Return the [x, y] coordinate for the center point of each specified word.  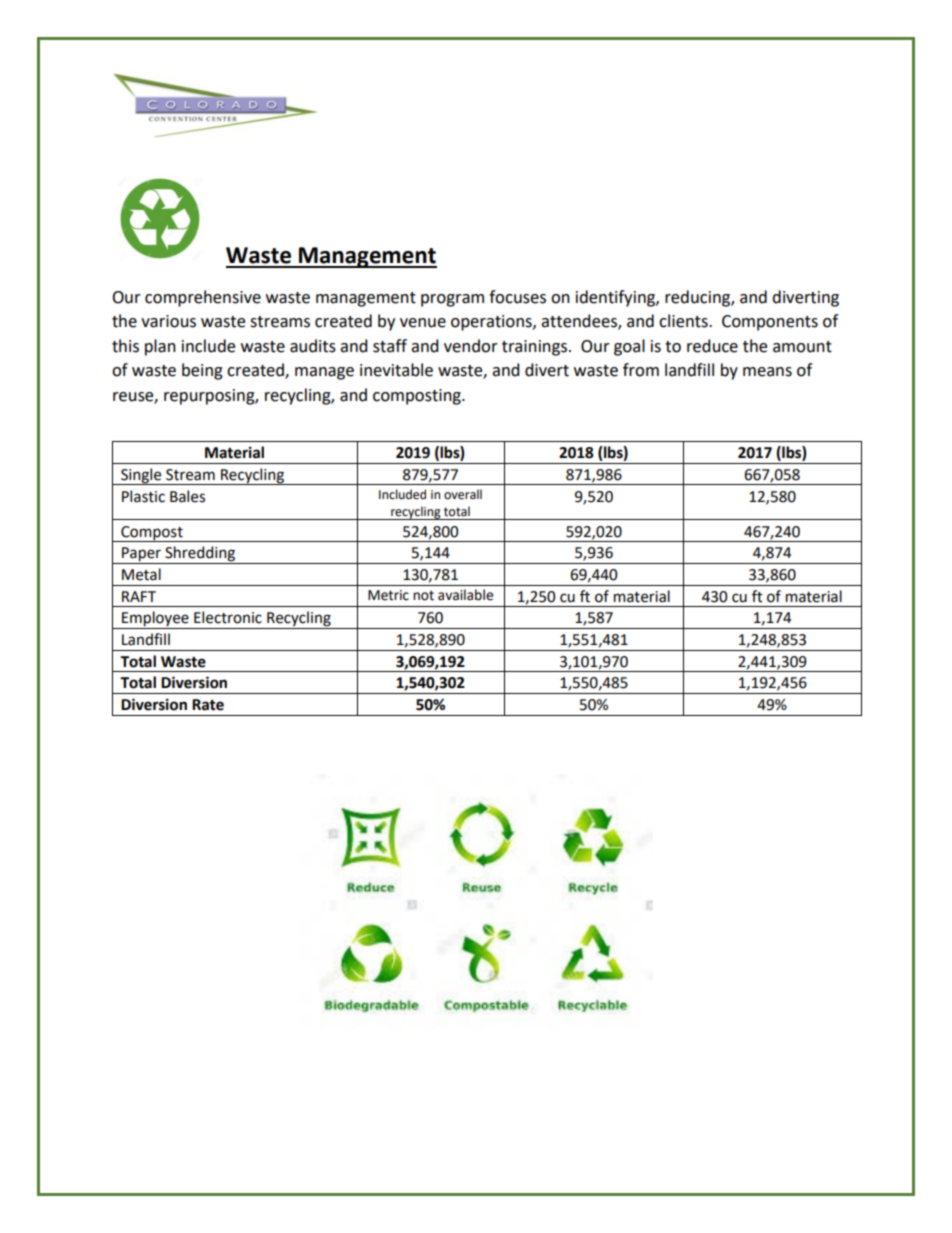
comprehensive [203, 298]
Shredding [200, 555]
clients [684, 321]
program [452, 300]
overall [463, 494]
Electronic [228, 617]
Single [141, 476]
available [465, 595]
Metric [388, 595]
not [423, 596]
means [767, 372]
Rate [208, 705]
